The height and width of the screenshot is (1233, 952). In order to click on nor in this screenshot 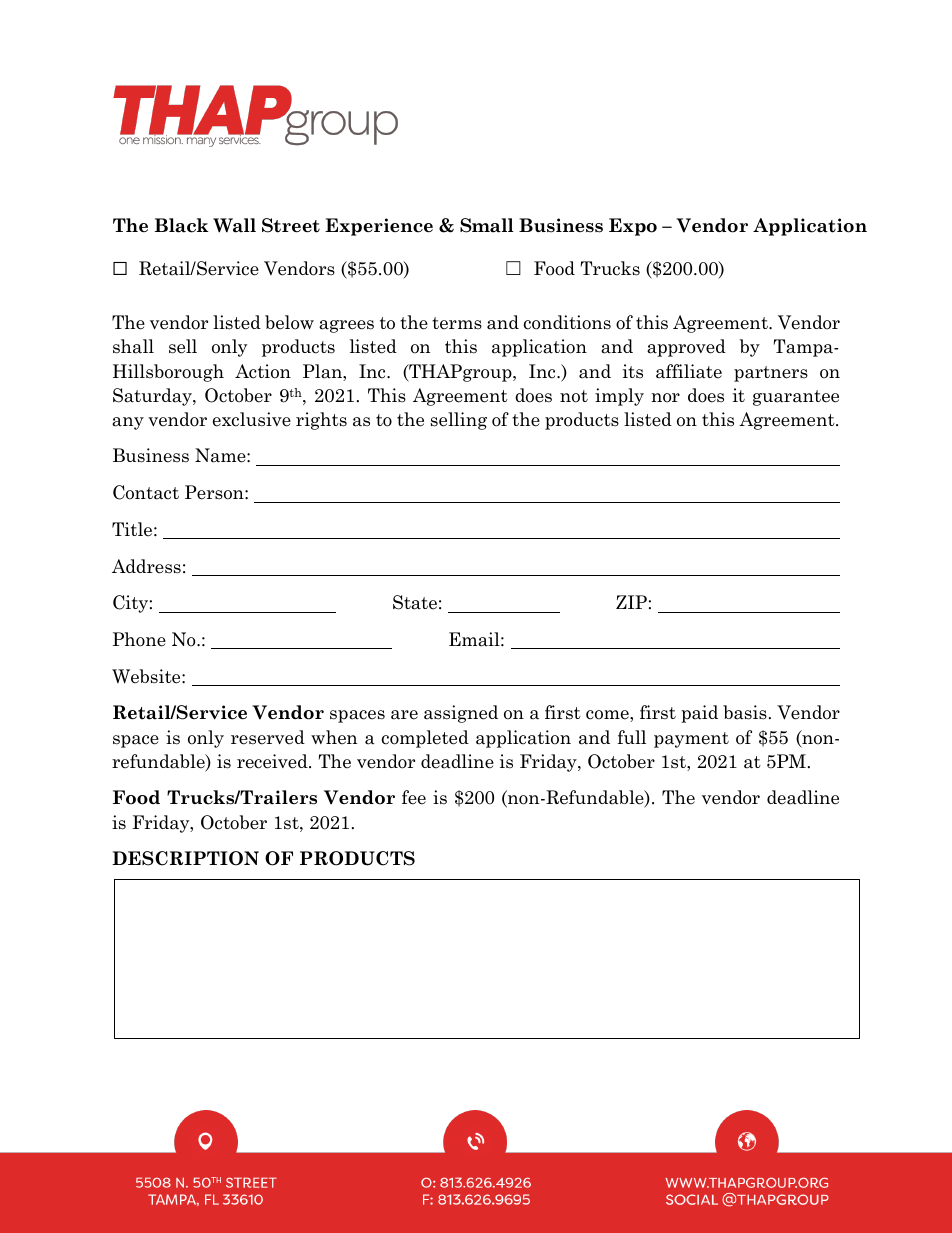, I will do `click(665, 398)`.
